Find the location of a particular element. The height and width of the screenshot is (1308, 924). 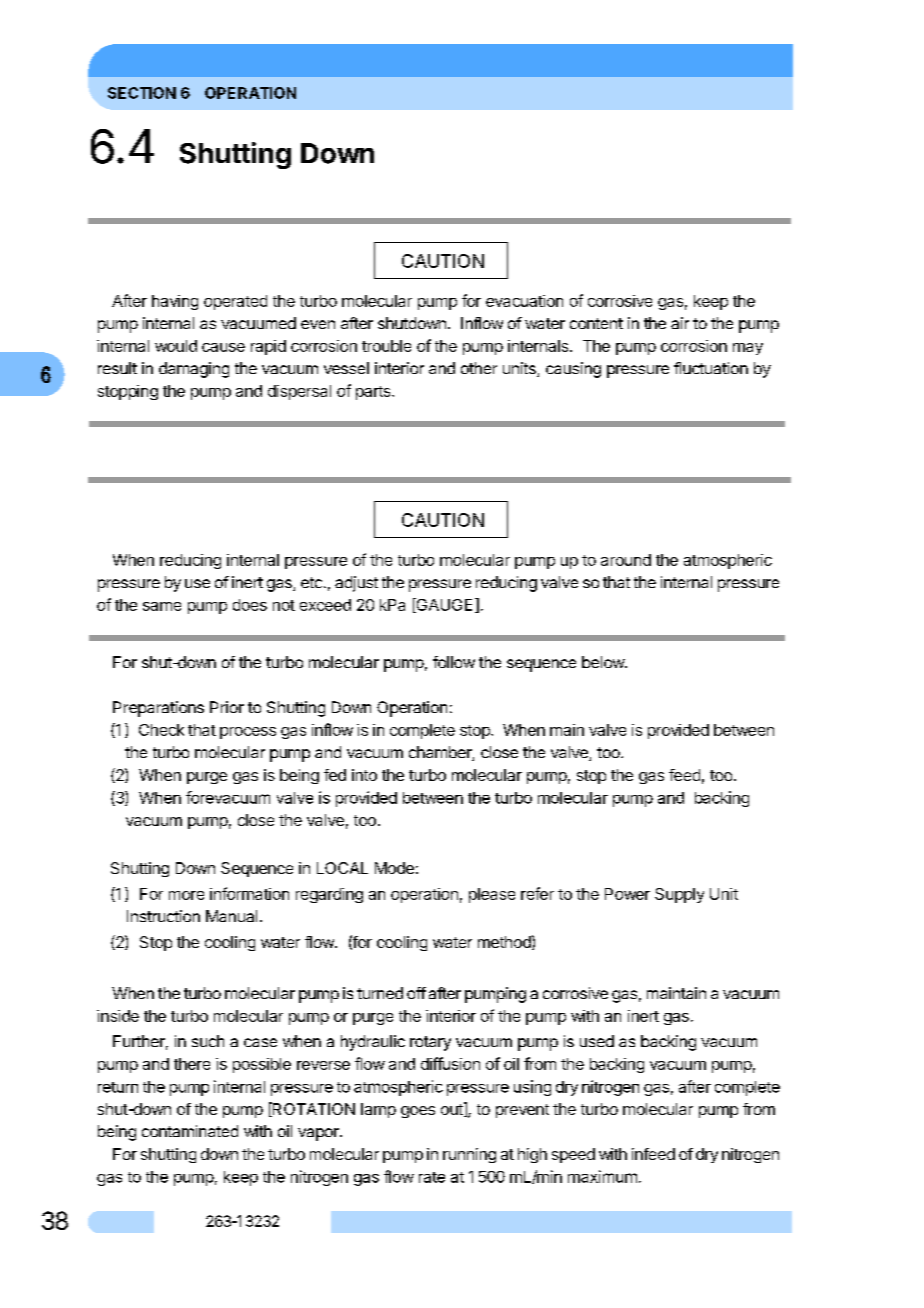

fluctuation is located at coordinates (711, 368).
